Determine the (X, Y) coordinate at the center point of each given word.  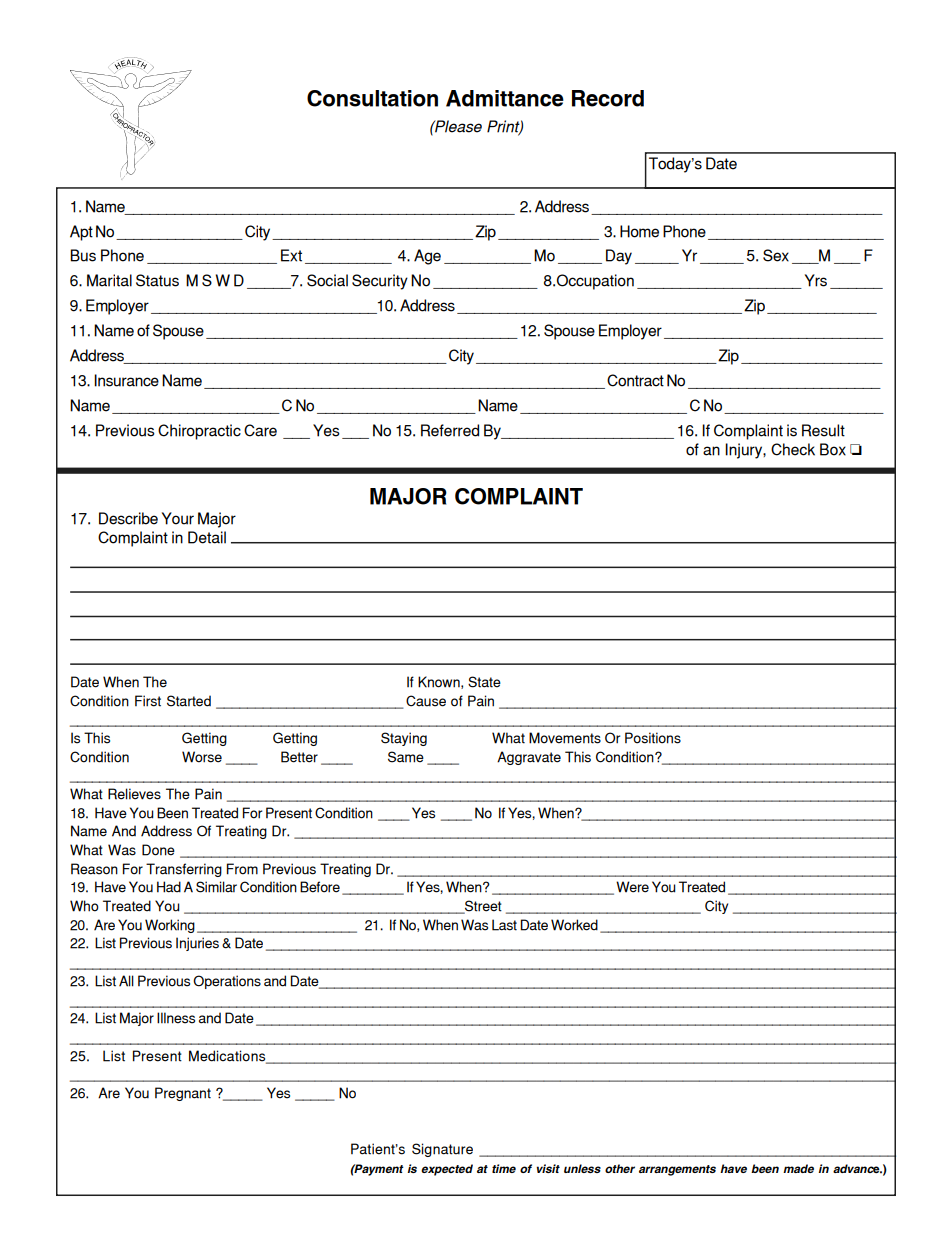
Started (189, 701)
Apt (81, 233)
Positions (653, 738)
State (484, 682)
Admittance (505, 98)
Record (608, 98)
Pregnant (183, 1094)
